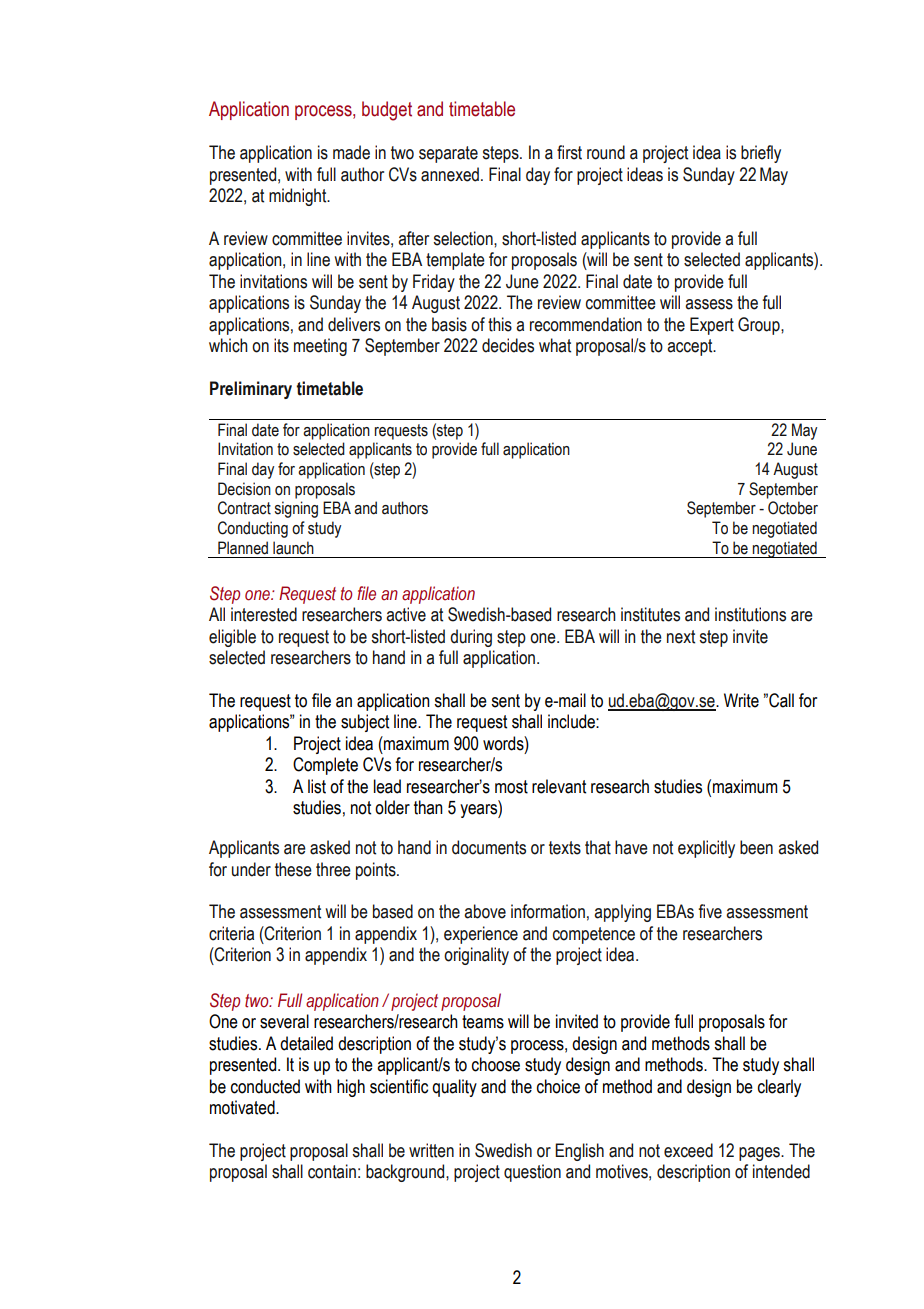 The image size is (924, 1309). I want to click on first, so click(569, 152).
